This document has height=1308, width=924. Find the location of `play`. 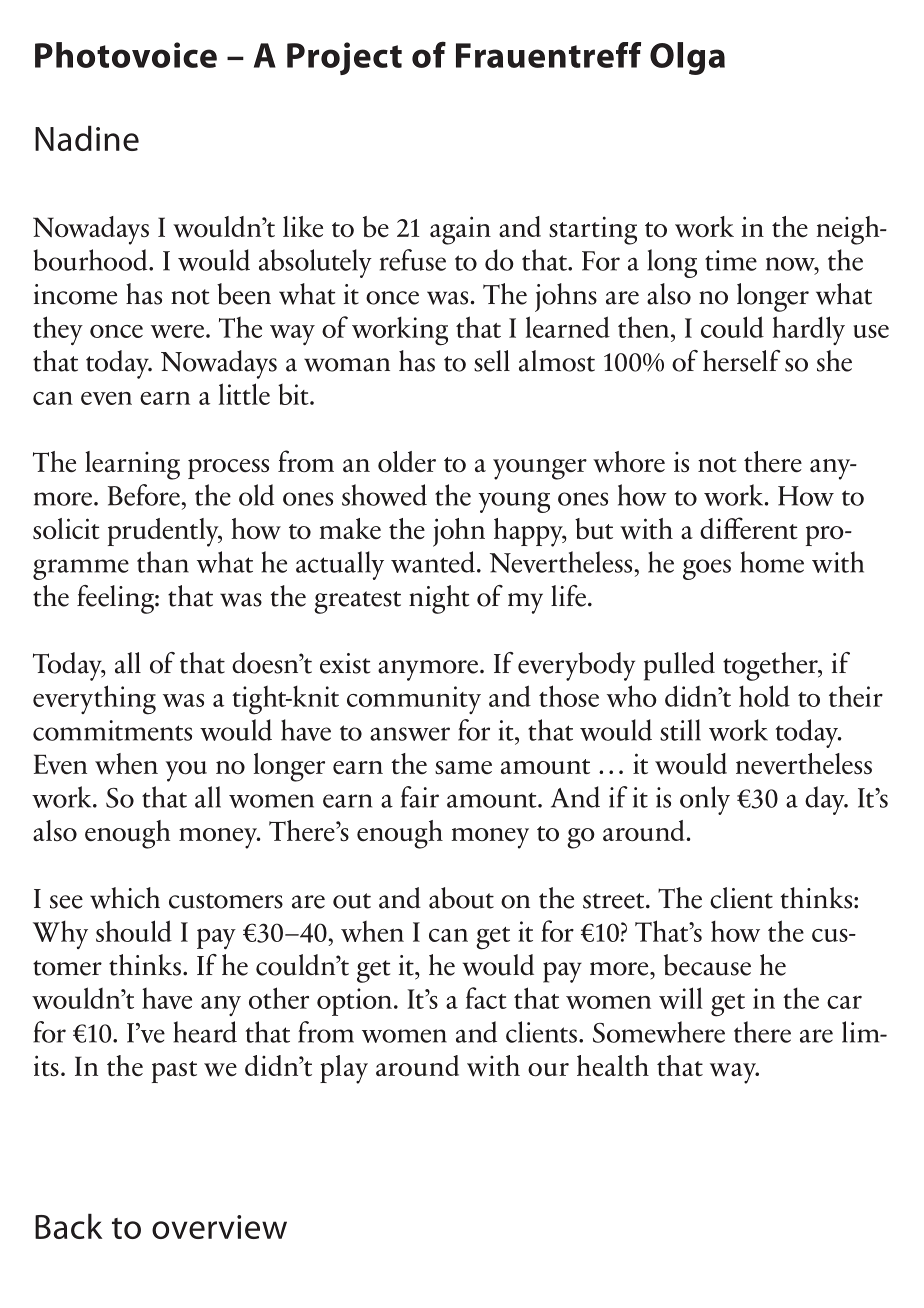

play is located at coordinates (344, 1069).
